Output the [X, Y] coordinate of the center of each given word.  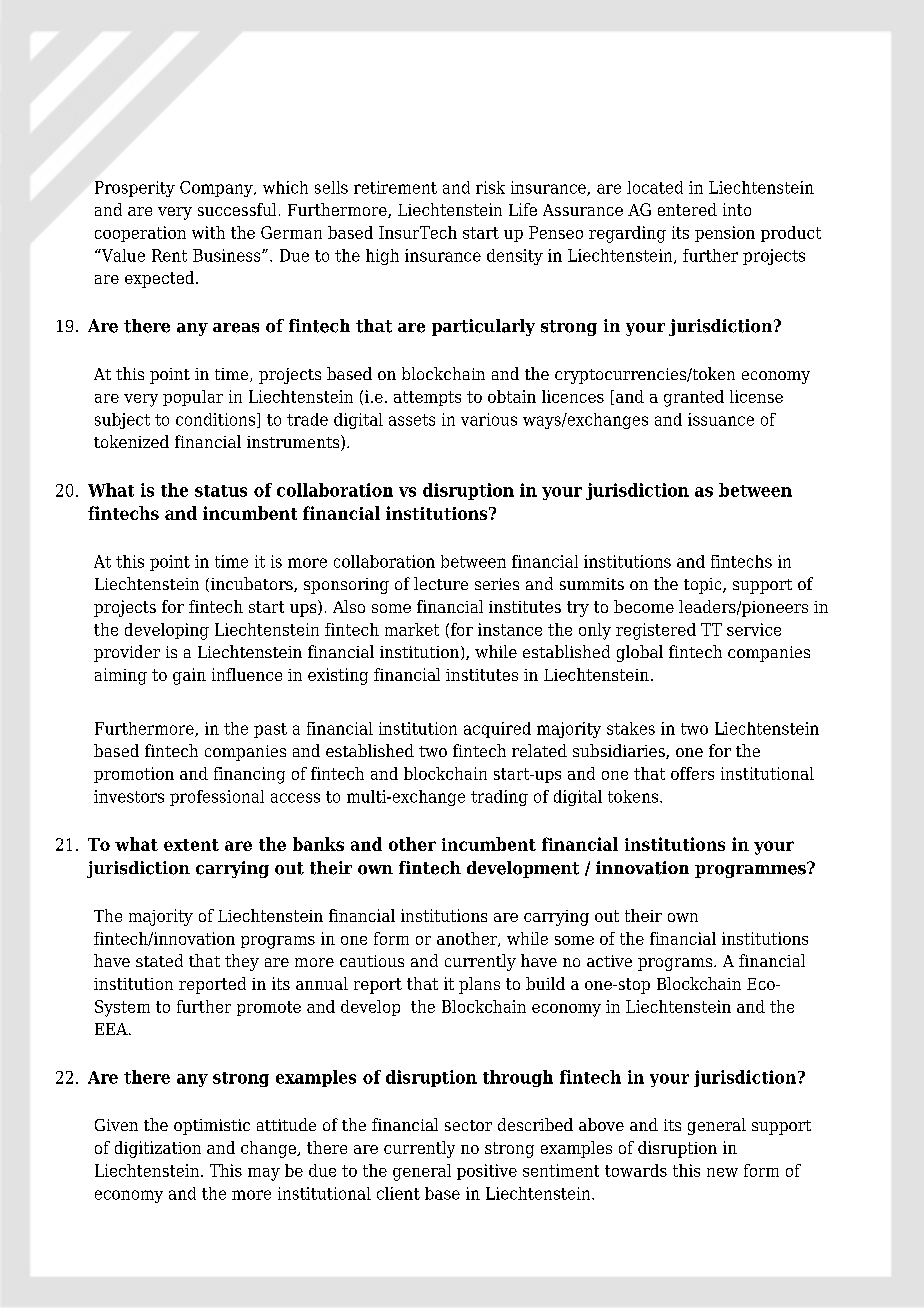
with [208, 232]
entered [687, 209]
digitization [158, 1149]
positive [487, 1172]
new [722, 1172]
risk [490, 187]
